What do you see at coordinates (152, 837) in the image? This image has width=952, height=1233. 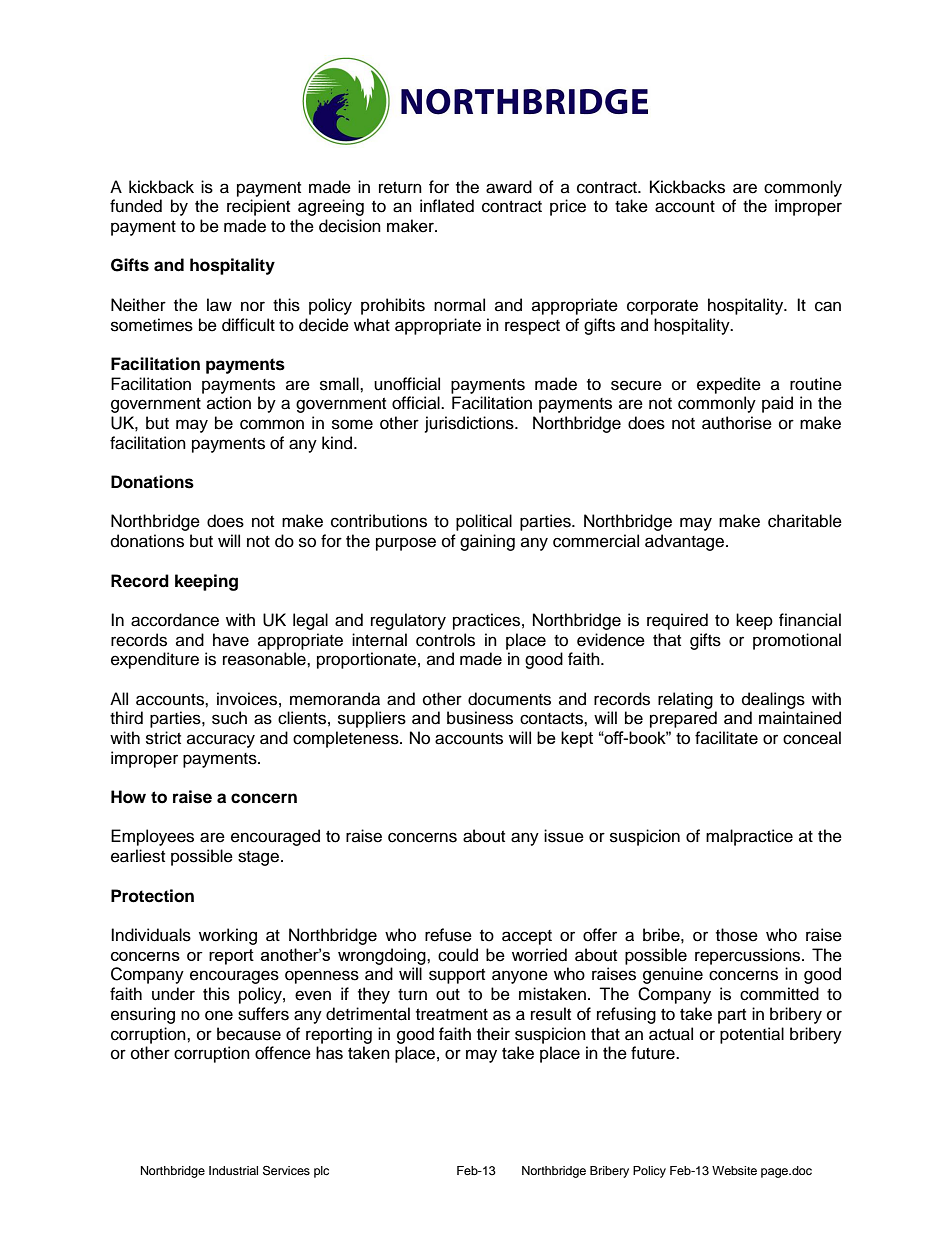 I see `Employees` at bounding box center [152, 837].
